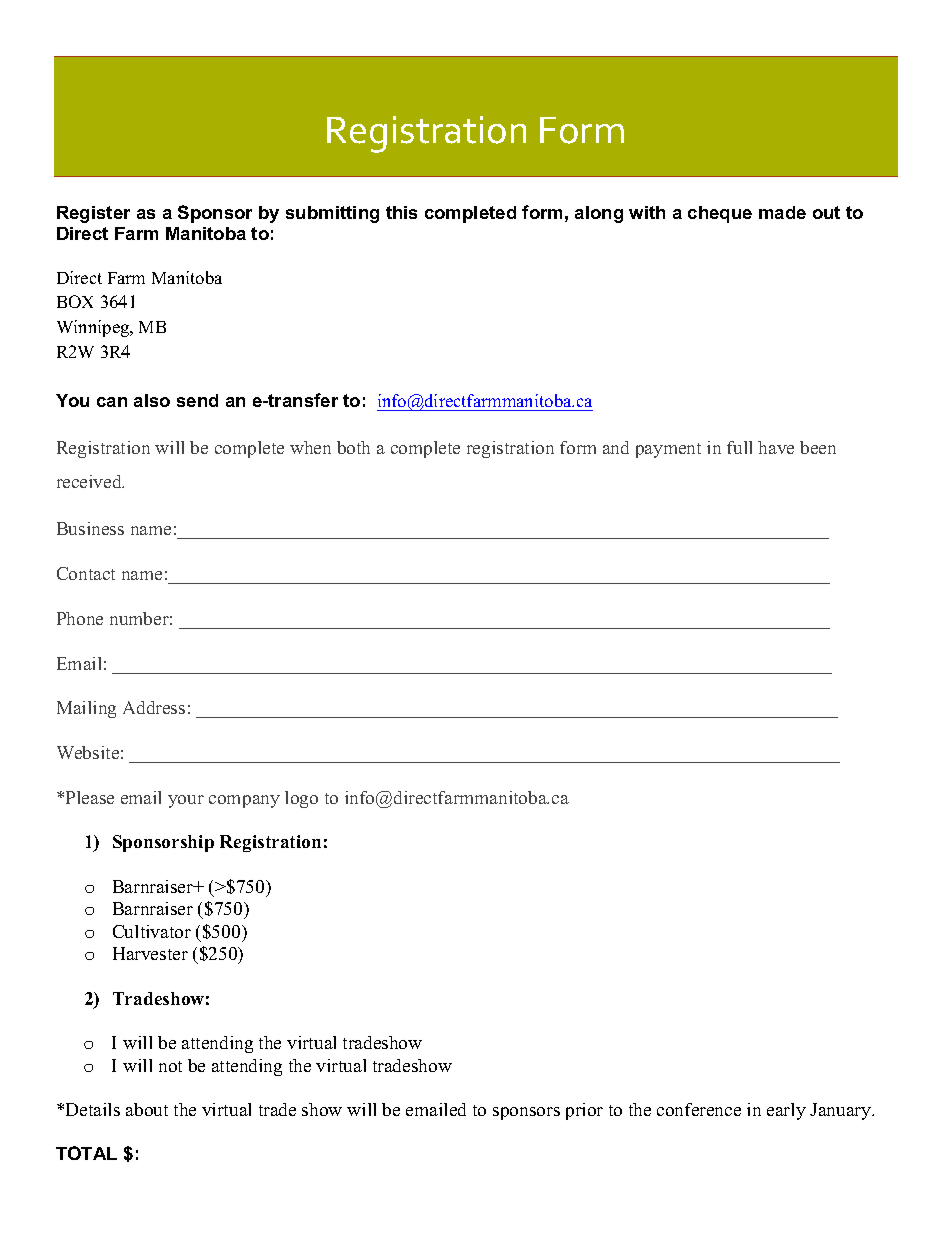 This page has height=1233, width=952. I want to click on conference, so click(699, 1109).
